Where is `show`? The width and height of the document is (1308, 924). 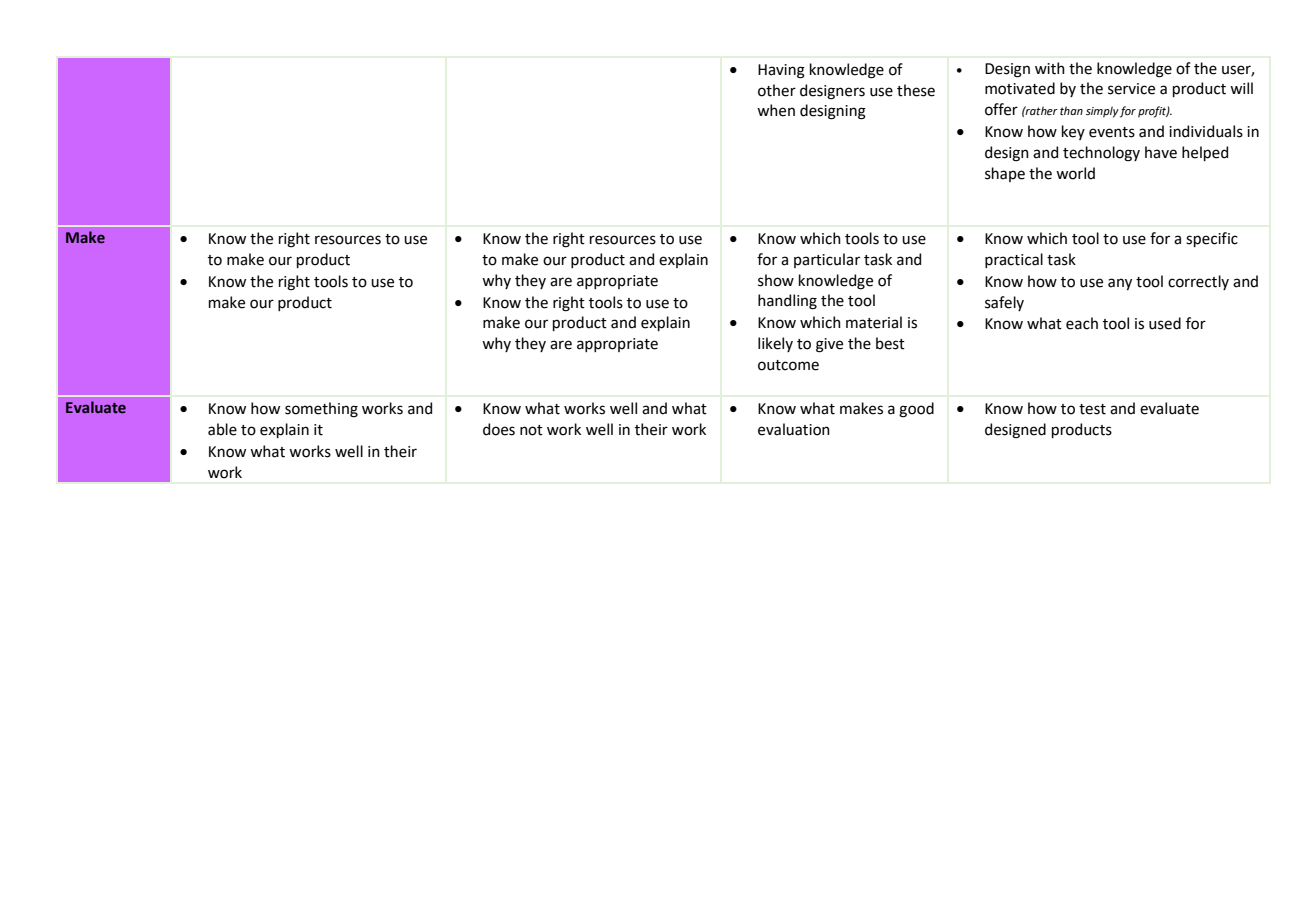
show is located at coordinates (776, 280).
